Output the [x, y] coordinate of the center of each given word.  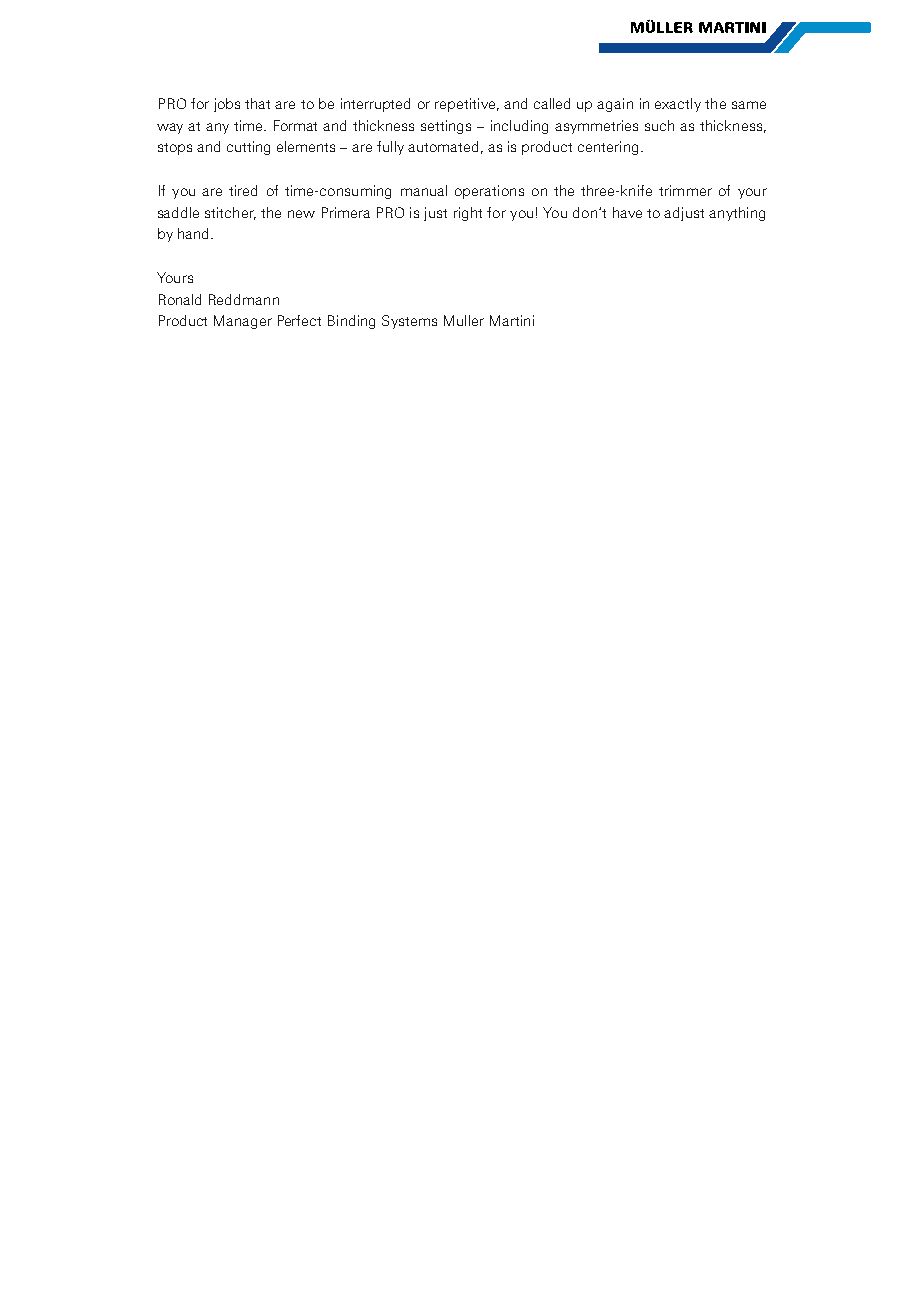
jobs [227, 105]
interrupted [375, 105]
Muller [464, 320]
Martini [512, 320]
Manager [243, 322]
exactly [678, 105]
